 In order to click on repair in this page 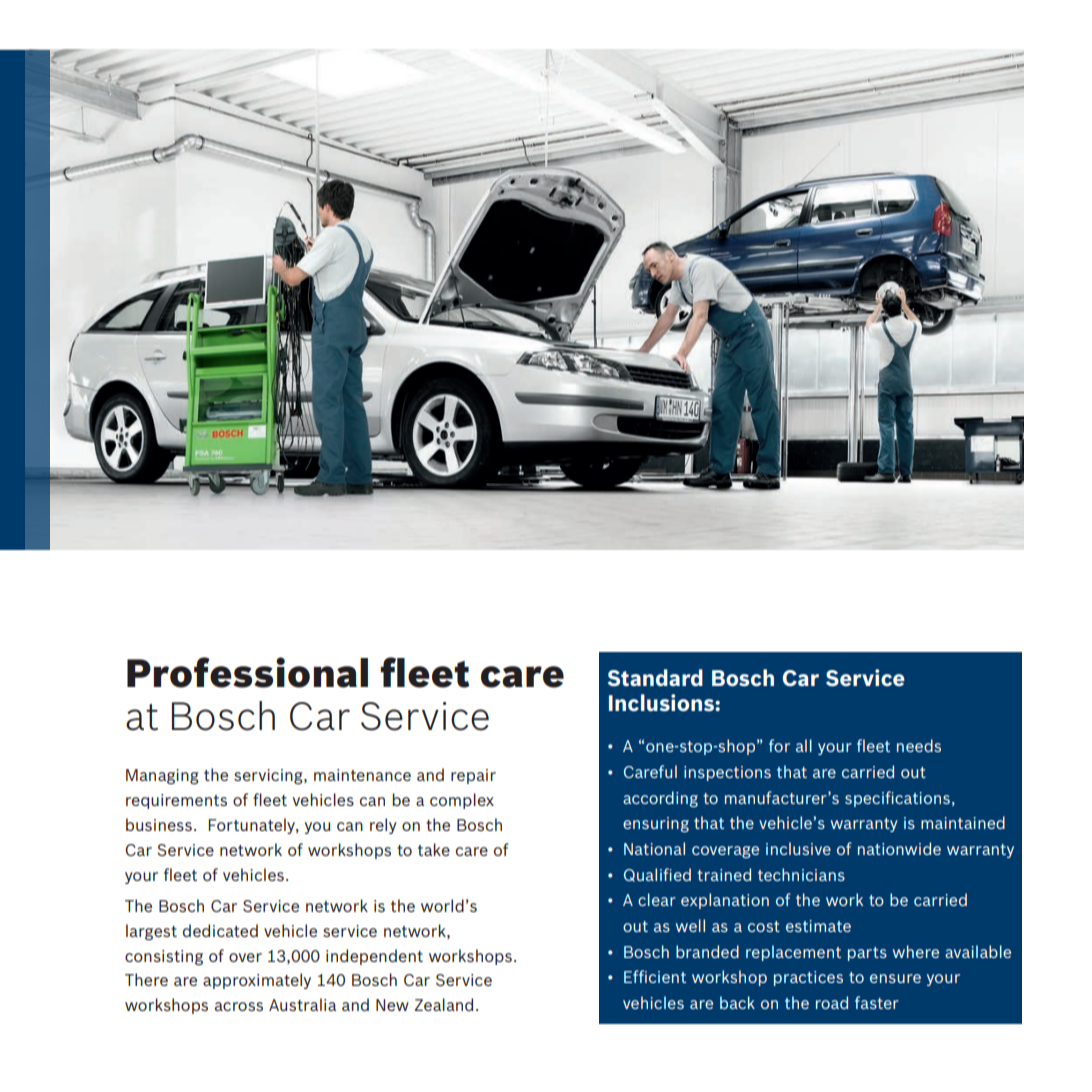, I will do `click(473, 776)`.
